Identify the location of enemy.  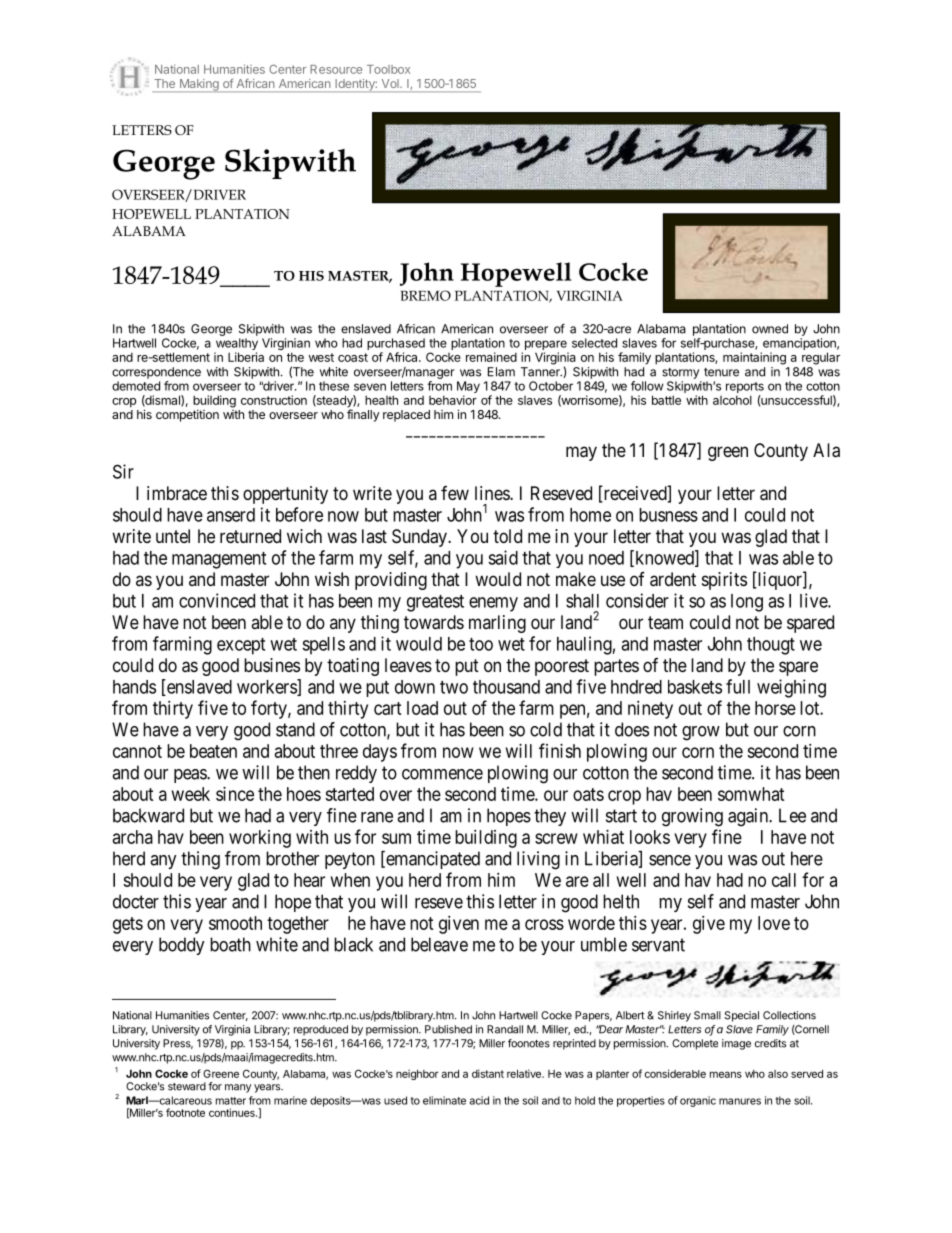
(493, 604).
